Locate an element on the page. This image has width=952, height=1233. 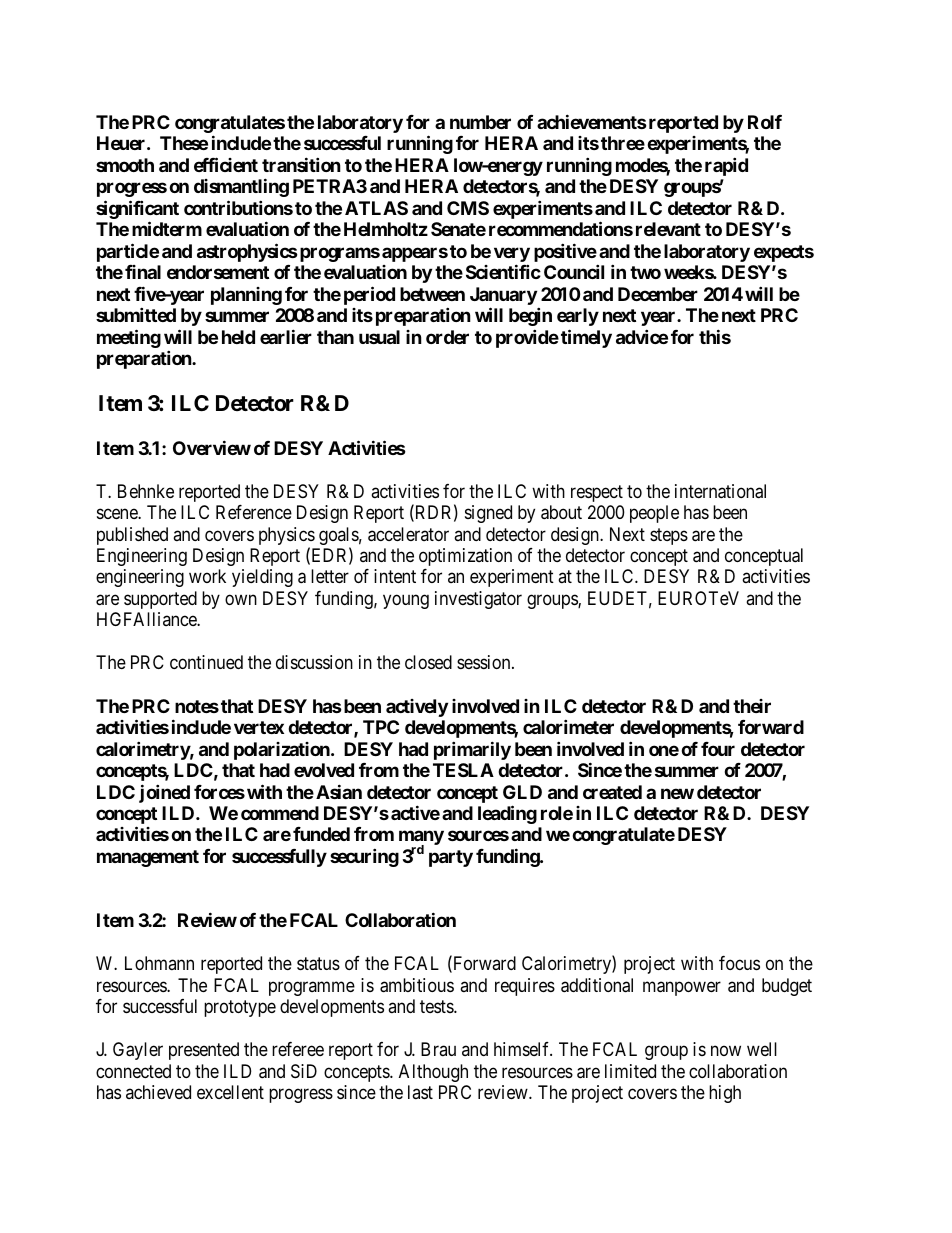
number is located at coordinates (480, 122).
